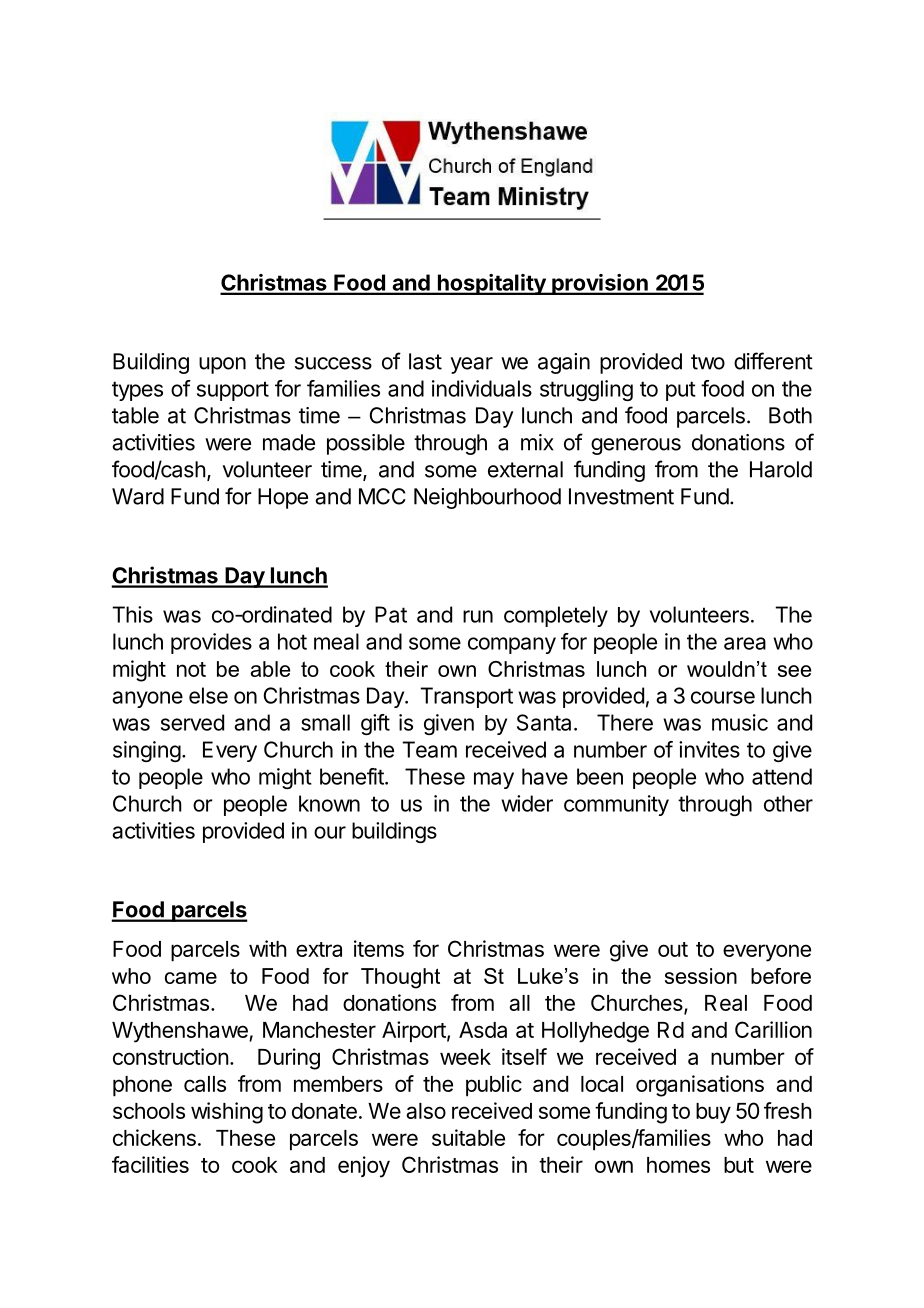 This document has height=1308, width=924. Describe the element at coordinates (781, 469) in the document. I see `Harold` at that location.
